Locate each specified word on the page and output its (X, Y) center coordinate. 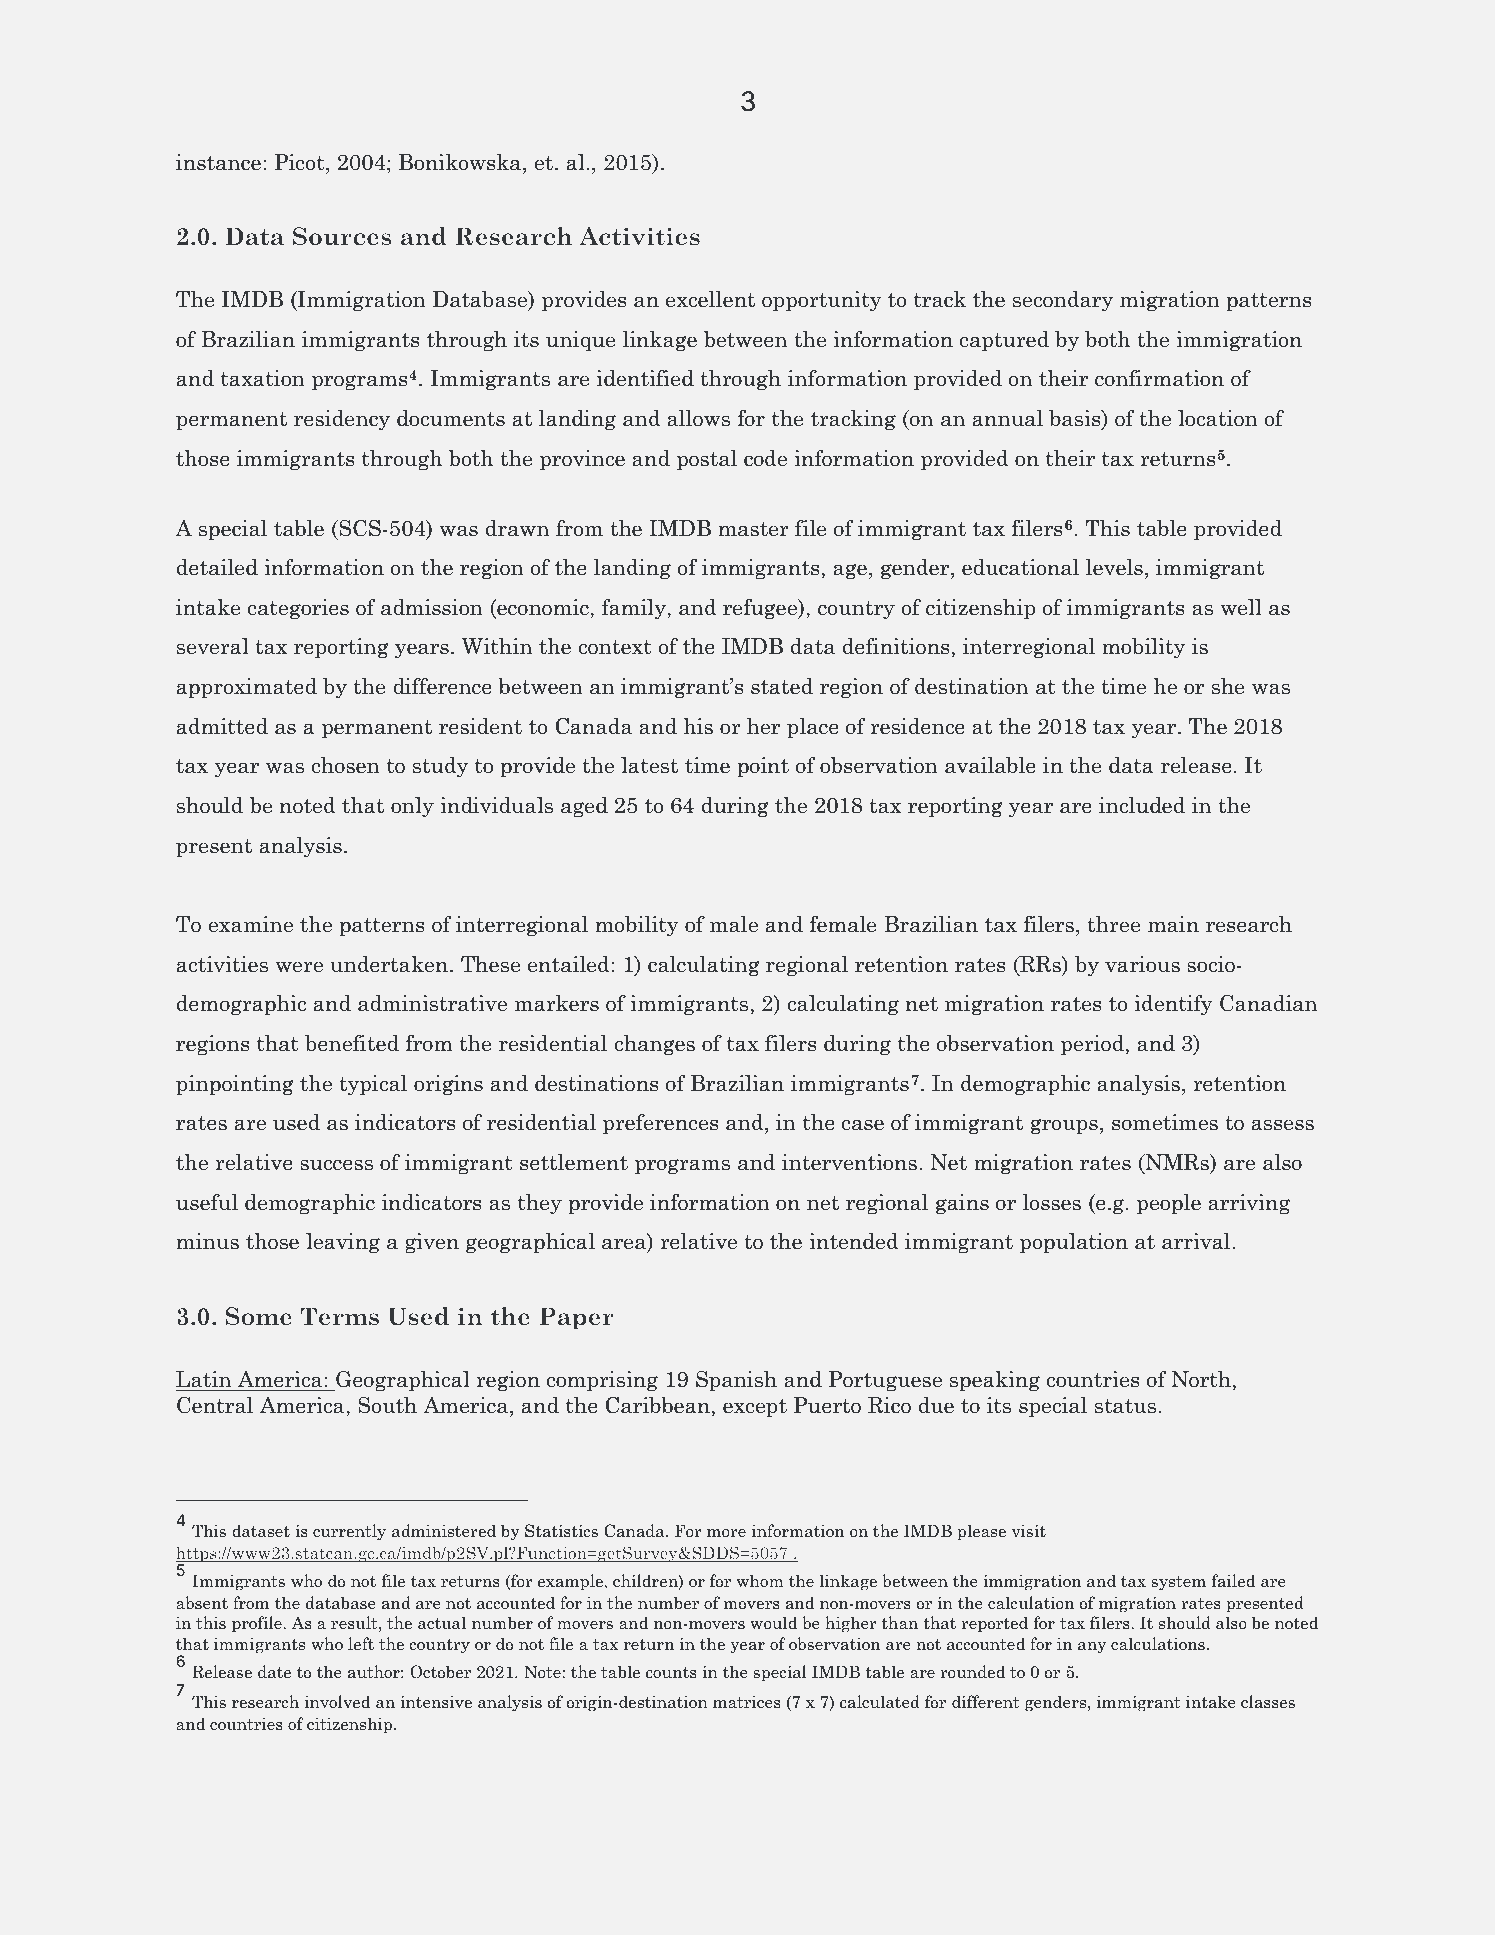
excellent (710, 299)
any (1092, 1648)
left (361, 1644)
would (773, 1623)
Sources (342, 236)
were (299, 967)
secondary (1063, 301)
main (1173, 924)
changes (654, 1045)
